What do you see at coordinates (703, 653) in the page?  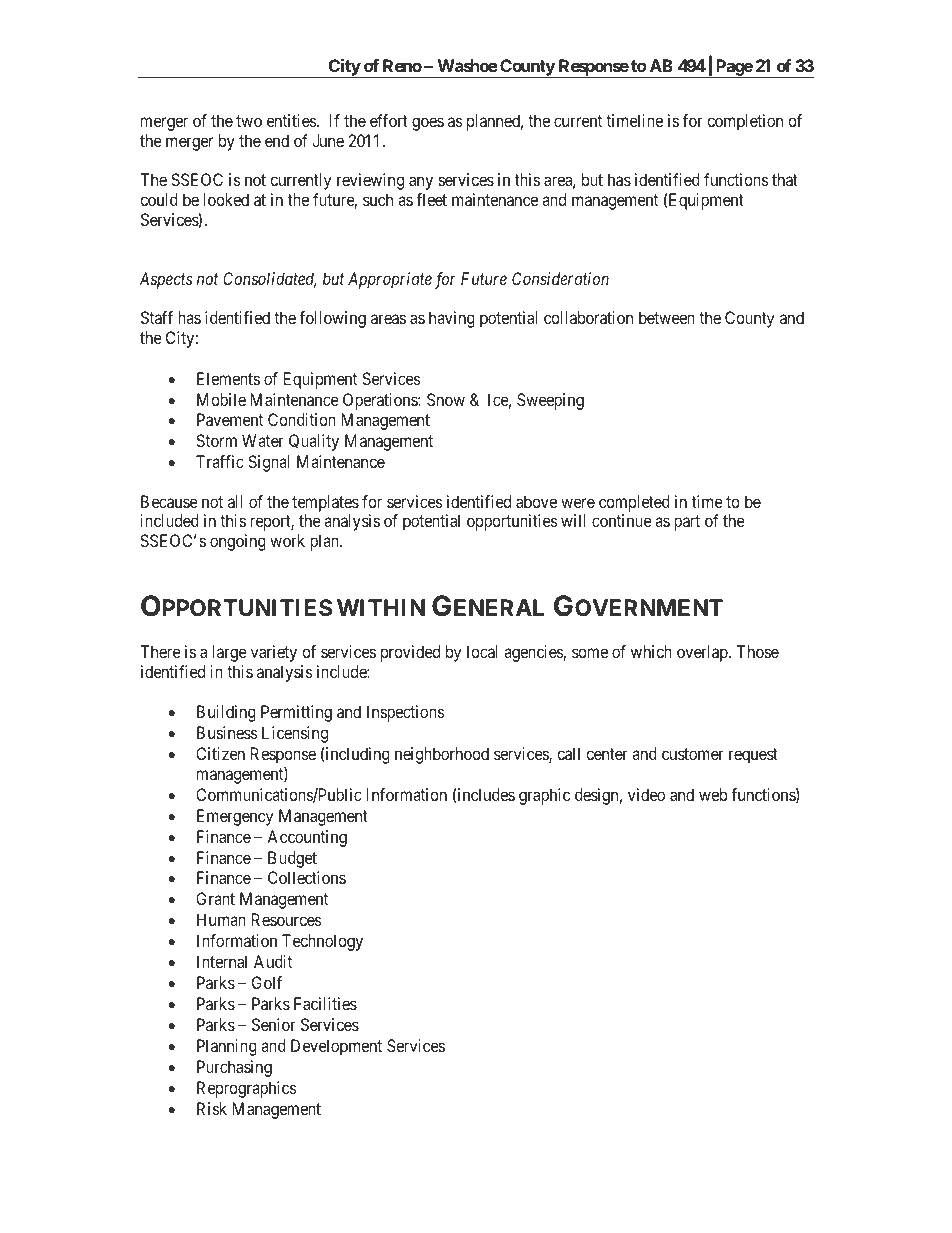 I see `overlap` at bounding box center [703, 653].
